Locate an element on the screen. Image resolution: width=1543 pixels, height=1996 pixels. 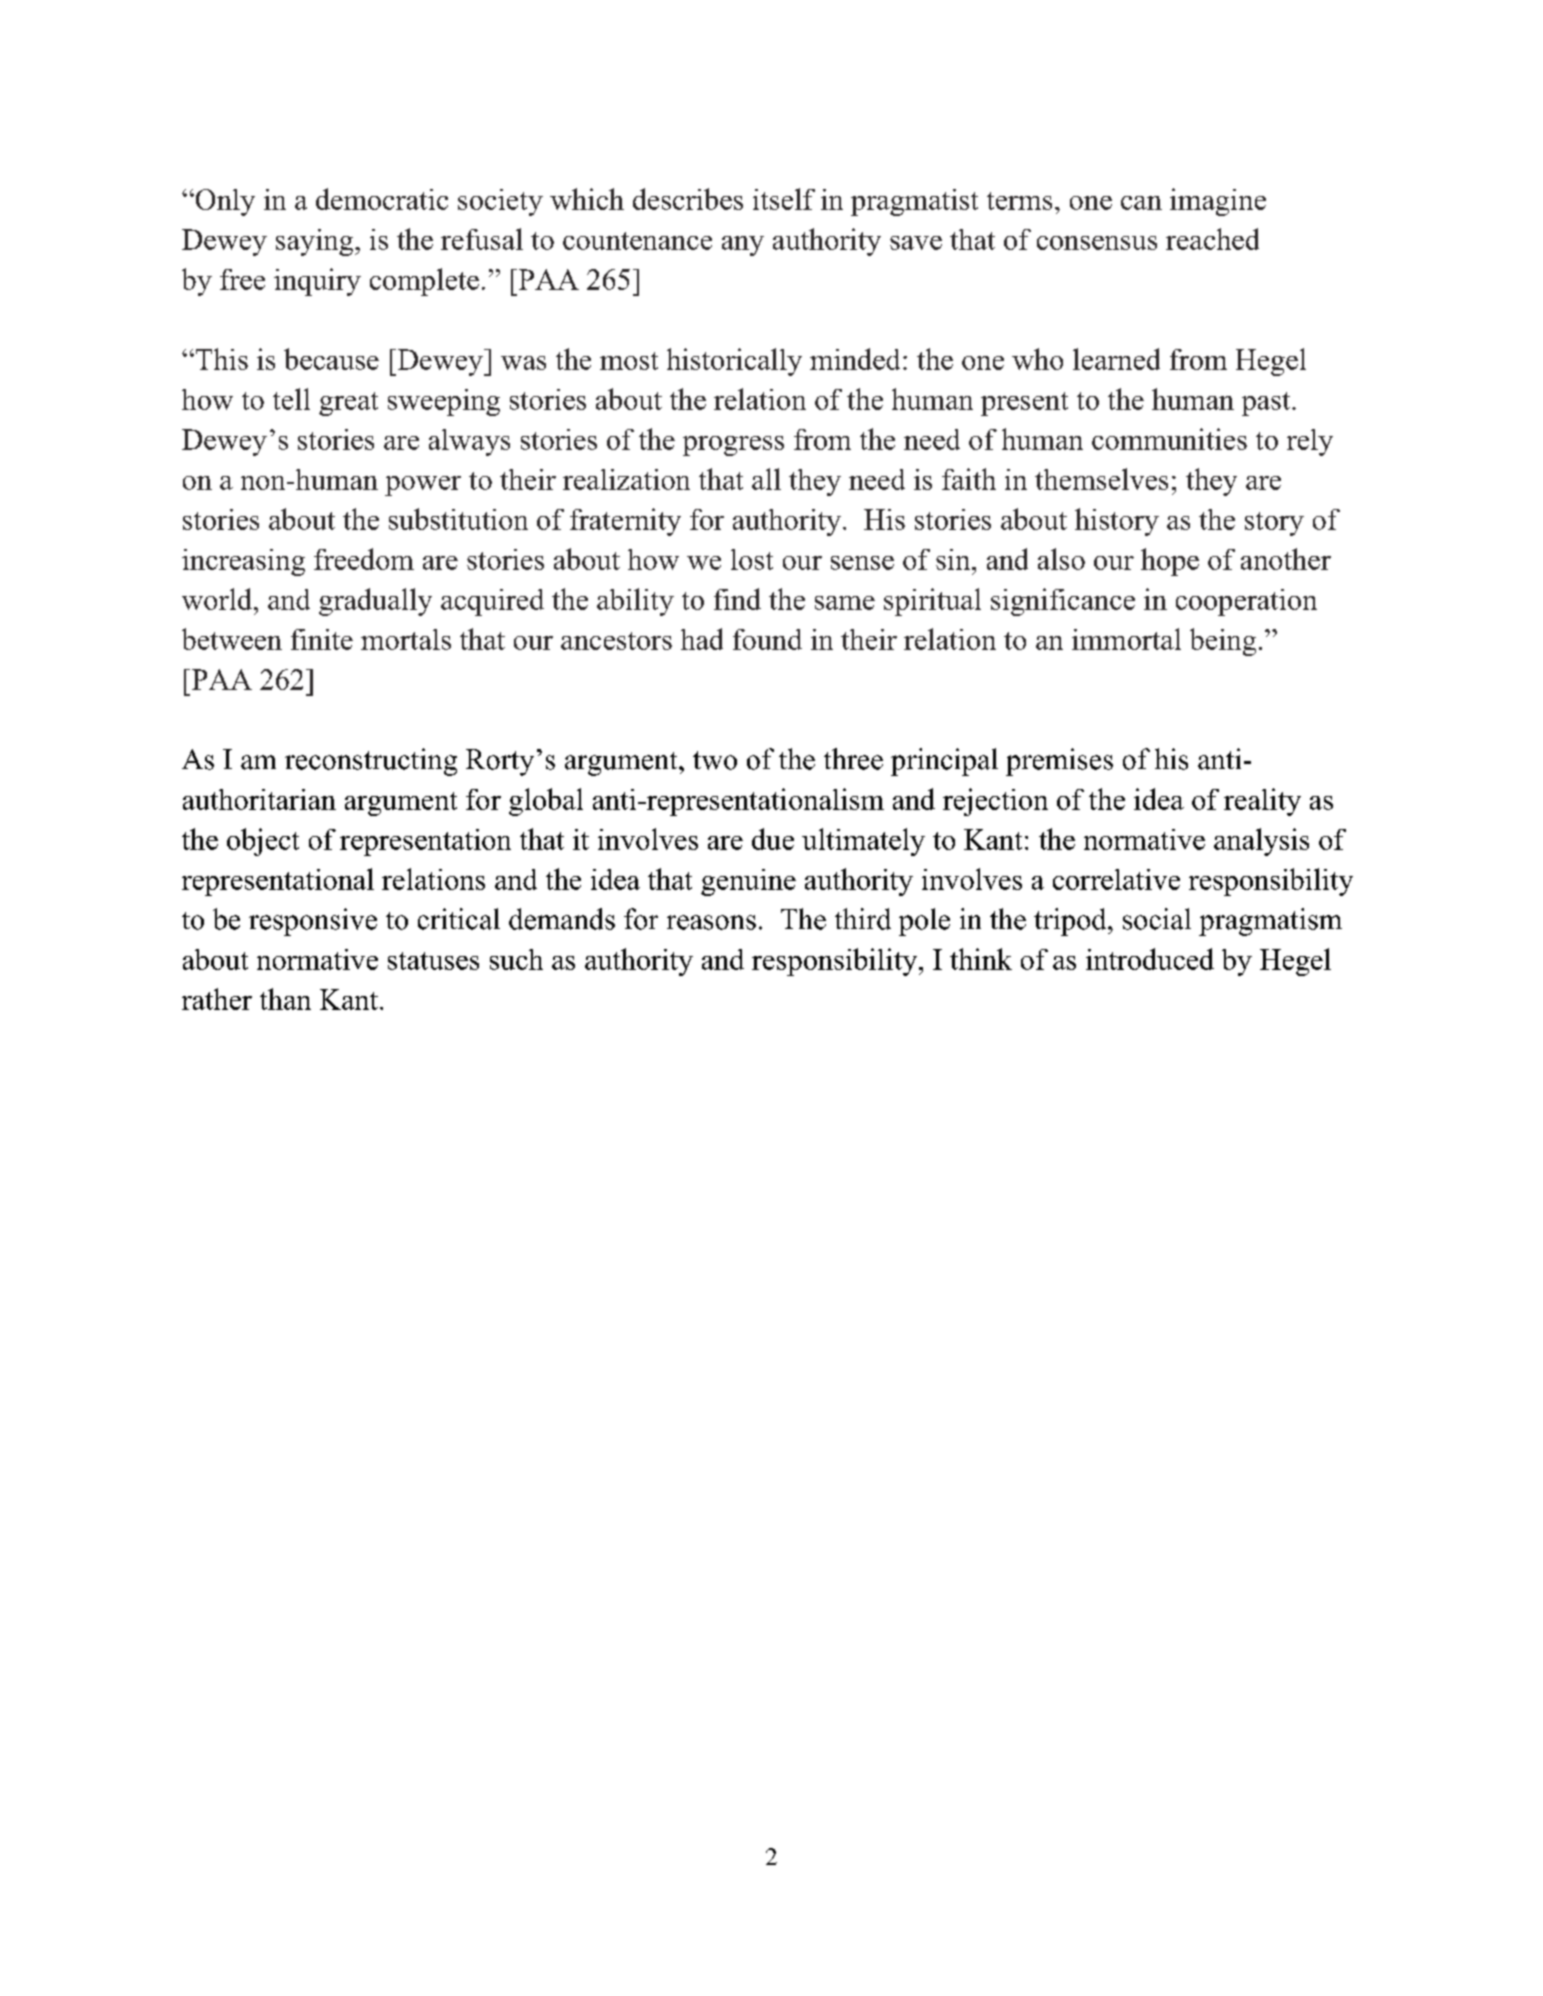
cooperation is located at coordinates (1246, 602).
